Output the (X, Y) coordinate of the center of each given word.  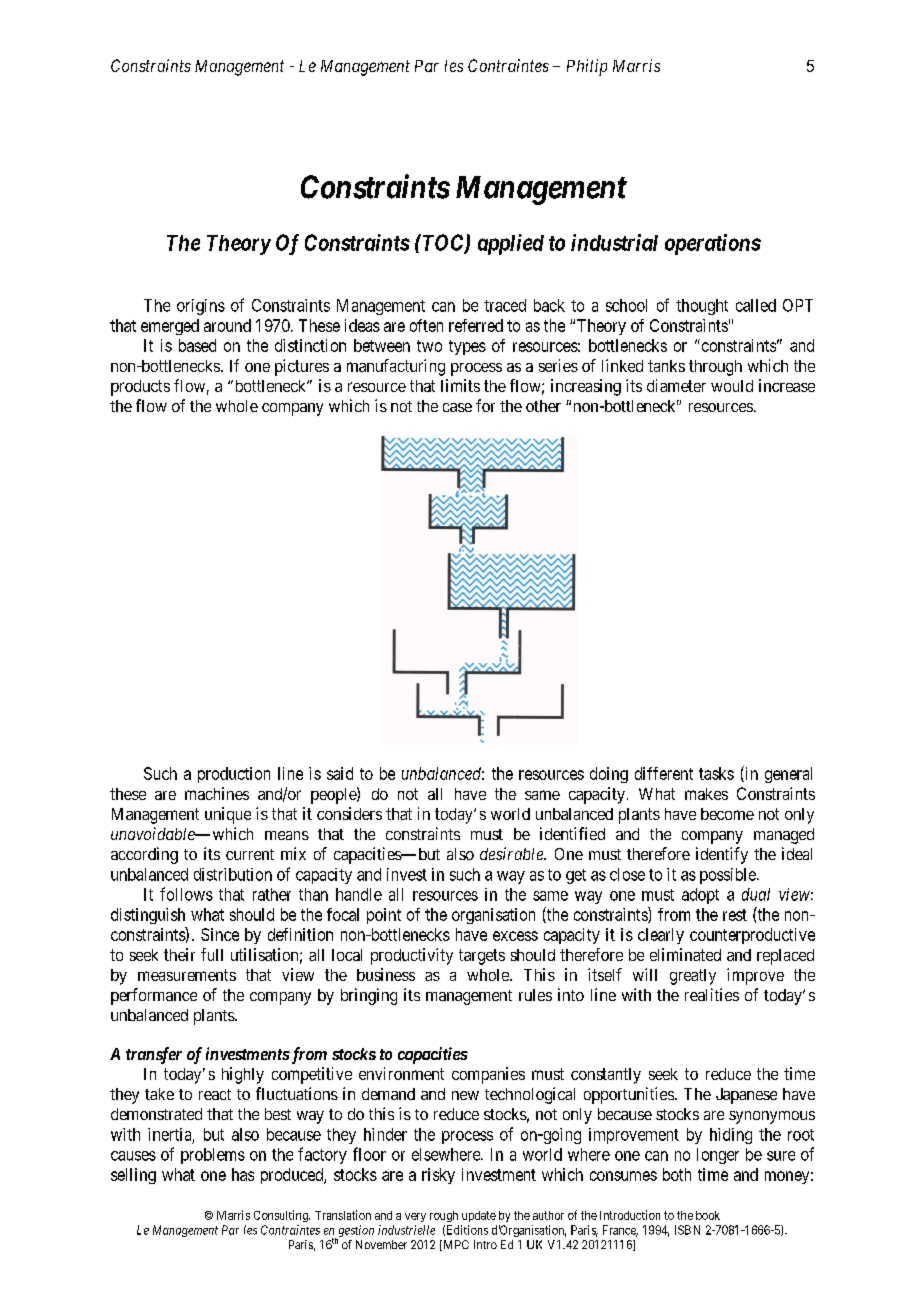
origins (201, 307)
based (197, 345)
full (212, 954)
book (708, 1215)
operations (713, 244)
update (479, 1216)
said (340, 773)
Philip (587, 67)
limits (460, 385)
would (732, 386)
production (234, 775)
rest (735, 915)
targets (482, 957)
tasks (716, 773)
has (243, 1174)
